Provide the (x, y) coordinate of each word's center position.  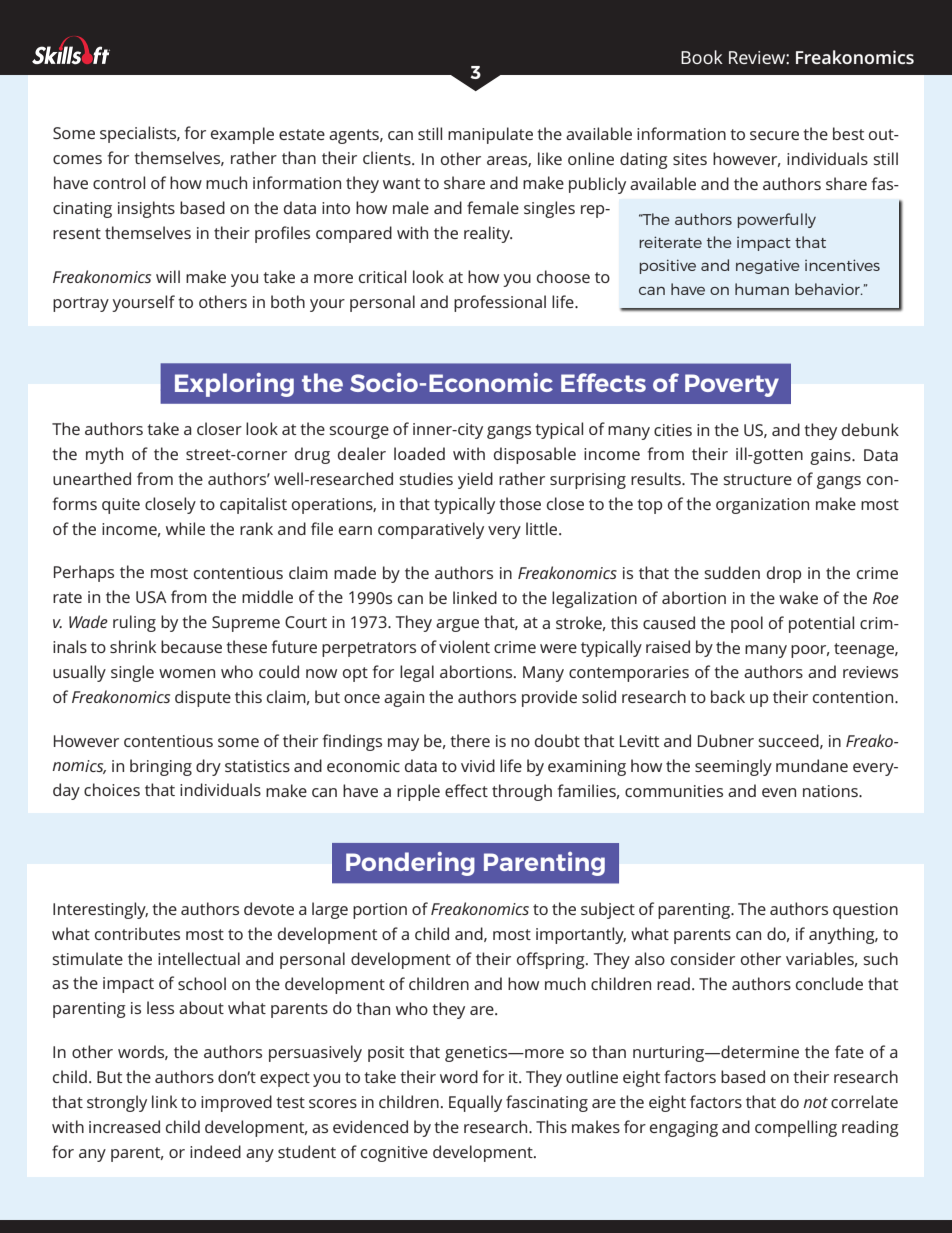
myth (104, 455)
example (242, 135)
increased (124, 1126)
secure (774, 135)
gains (831, 457)
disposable (535, 455)
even (779, 792)
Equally (475, 1103)
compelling (796, 1128)
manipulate (490, 135)
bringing (161, 767)
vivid (478, 765)
